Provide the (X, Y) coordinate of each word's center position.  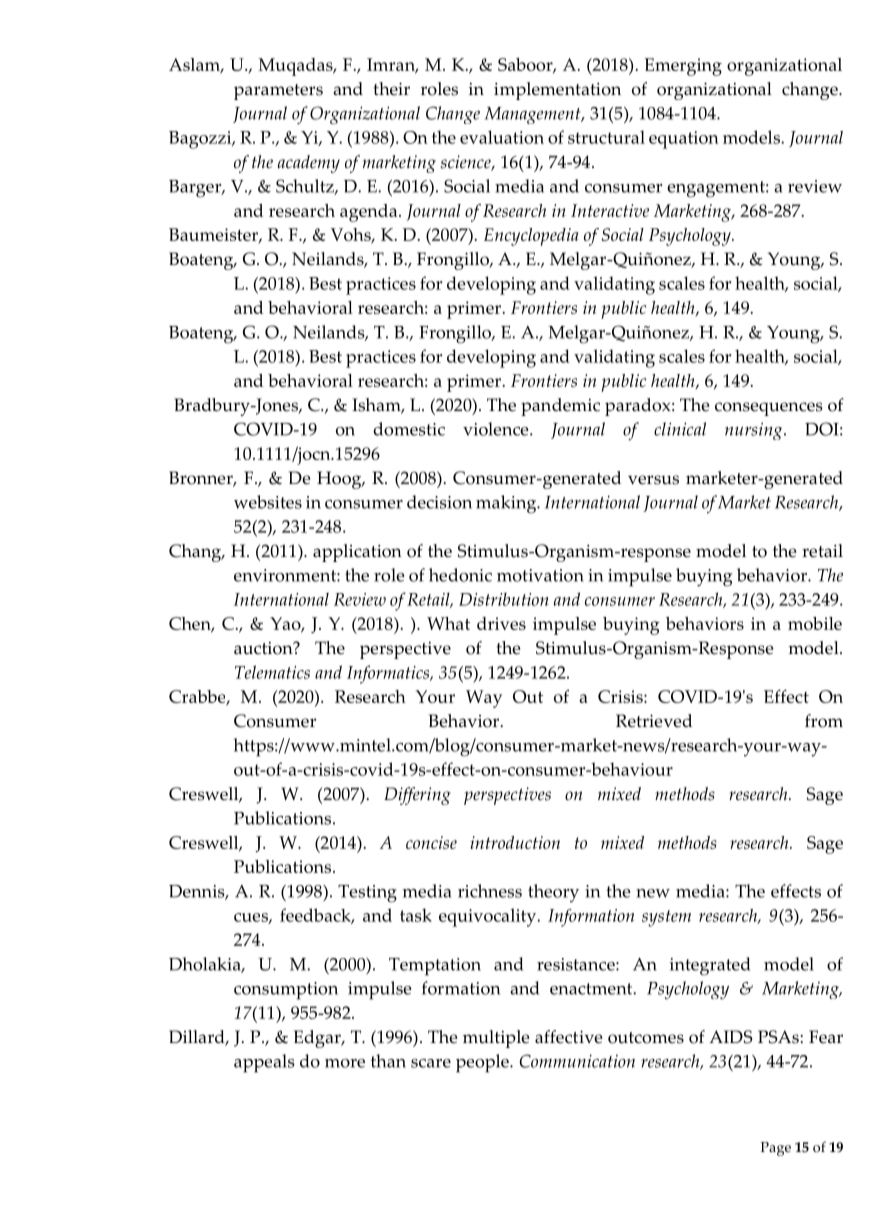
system (666, 918)
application (357, 553)
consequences (769, 409)
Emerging (683, 67)
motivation (540, 575)
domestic (409, 429)
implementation (557, 91)
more (345, 1063)
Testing (367, 894)
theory (553, 893)
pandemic (560, 407)
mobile (815, 623)
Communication (577, 1061)
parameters (278, 92)
